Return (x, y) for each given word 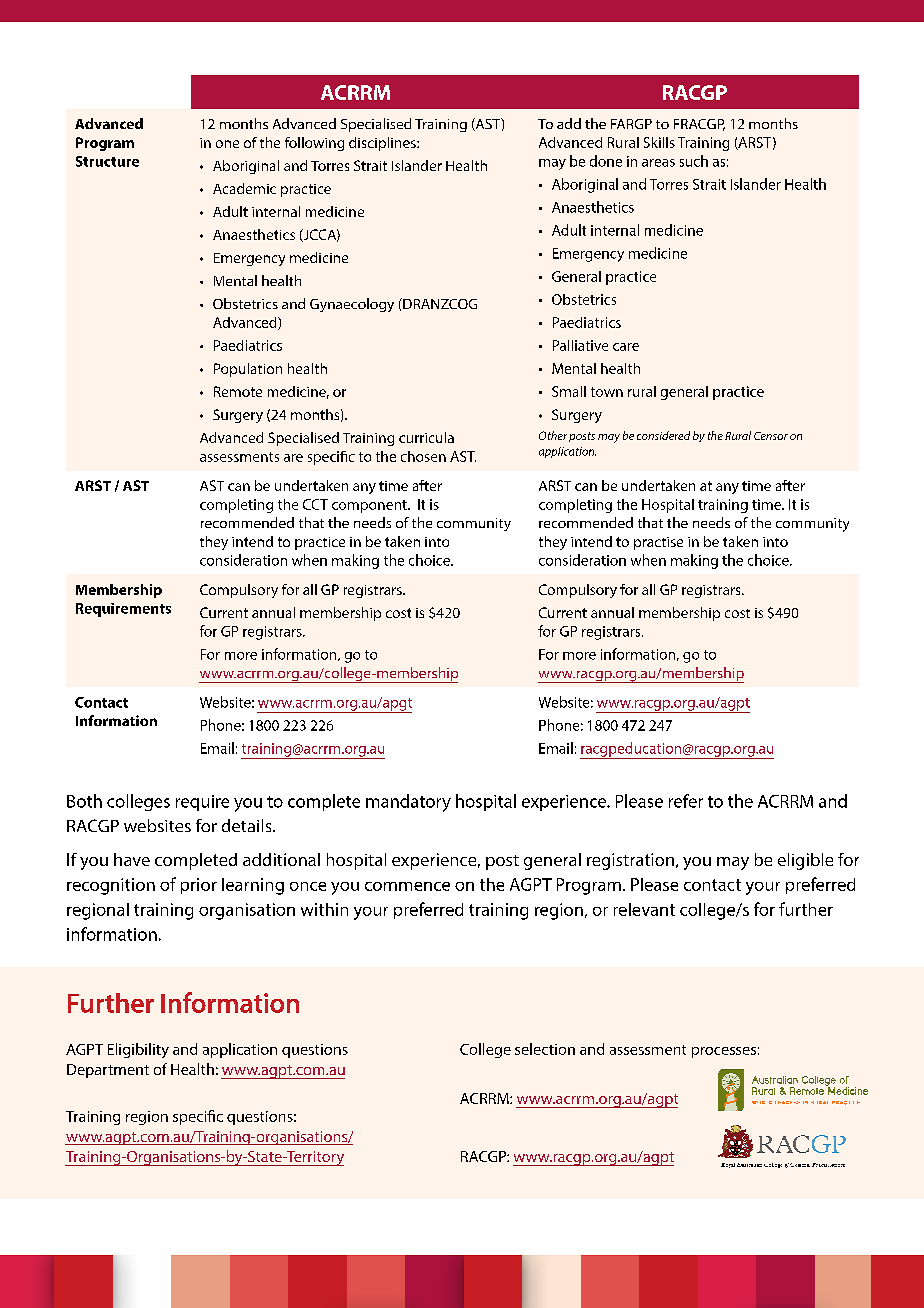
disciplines (383, 144)
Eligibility (138, 1050)
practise (658, 543)
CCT (315, 504)
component (370, 506)
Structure (107, 161)
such (694, 161)
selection (545, 1049)
